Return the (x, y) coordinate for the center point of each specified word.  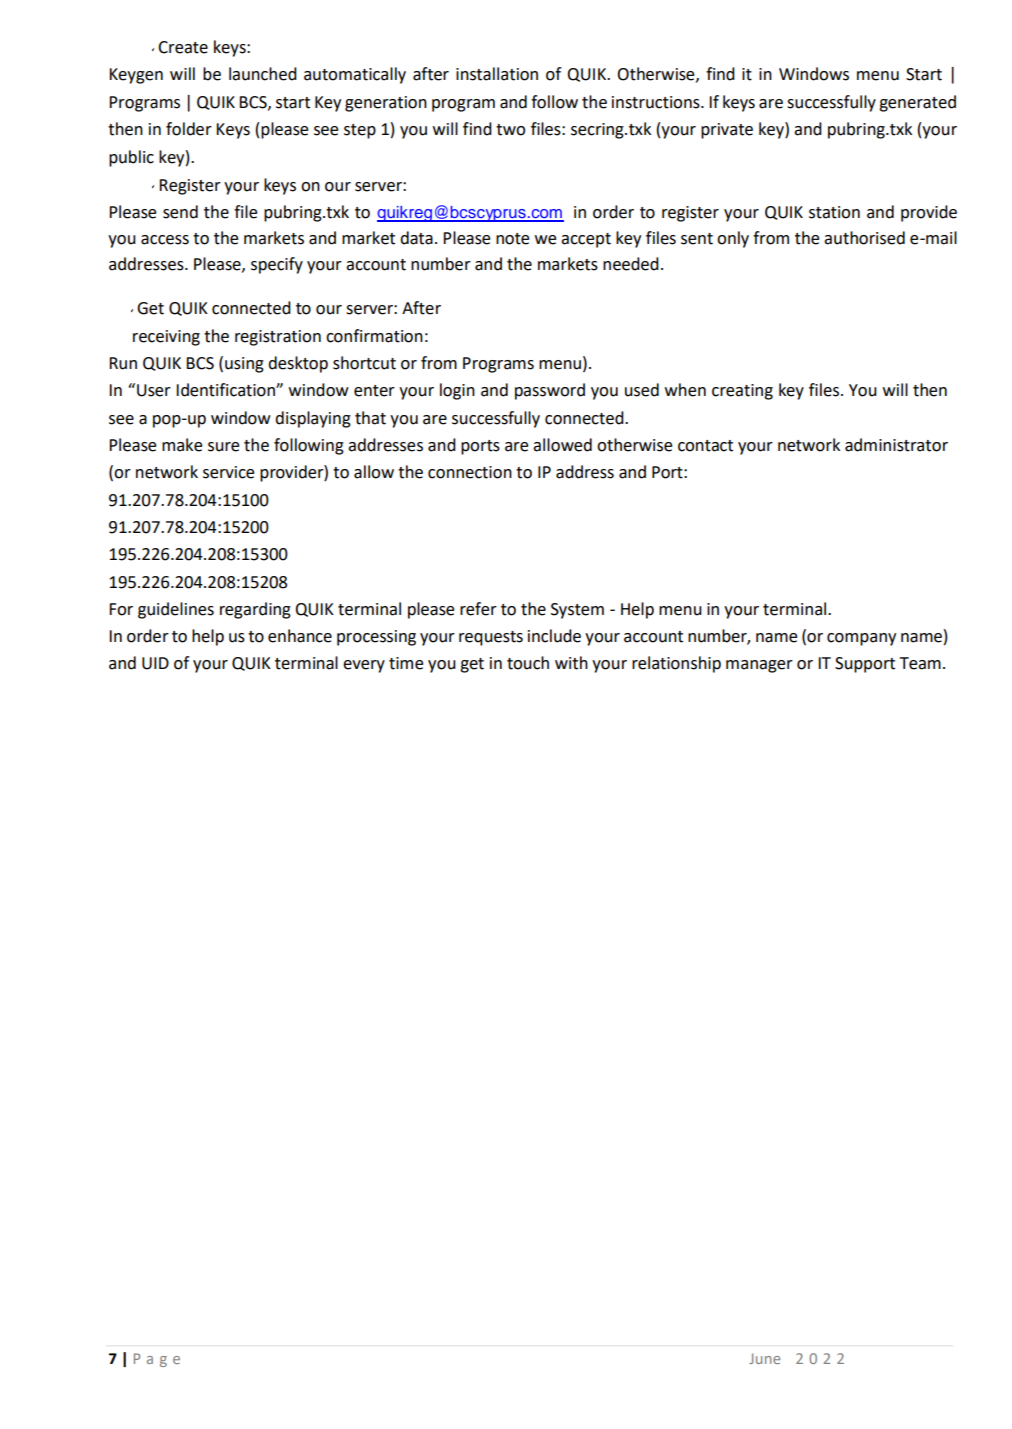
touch (528, 663)
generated (917, 103)
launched (263, 74)
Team (920, 663)
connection (470, 472)
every (364, 666)
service (228, 472)
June (764, 1358)
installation (497, 74)
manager (759, 666)
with (571, 663)
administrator (896, 445)
